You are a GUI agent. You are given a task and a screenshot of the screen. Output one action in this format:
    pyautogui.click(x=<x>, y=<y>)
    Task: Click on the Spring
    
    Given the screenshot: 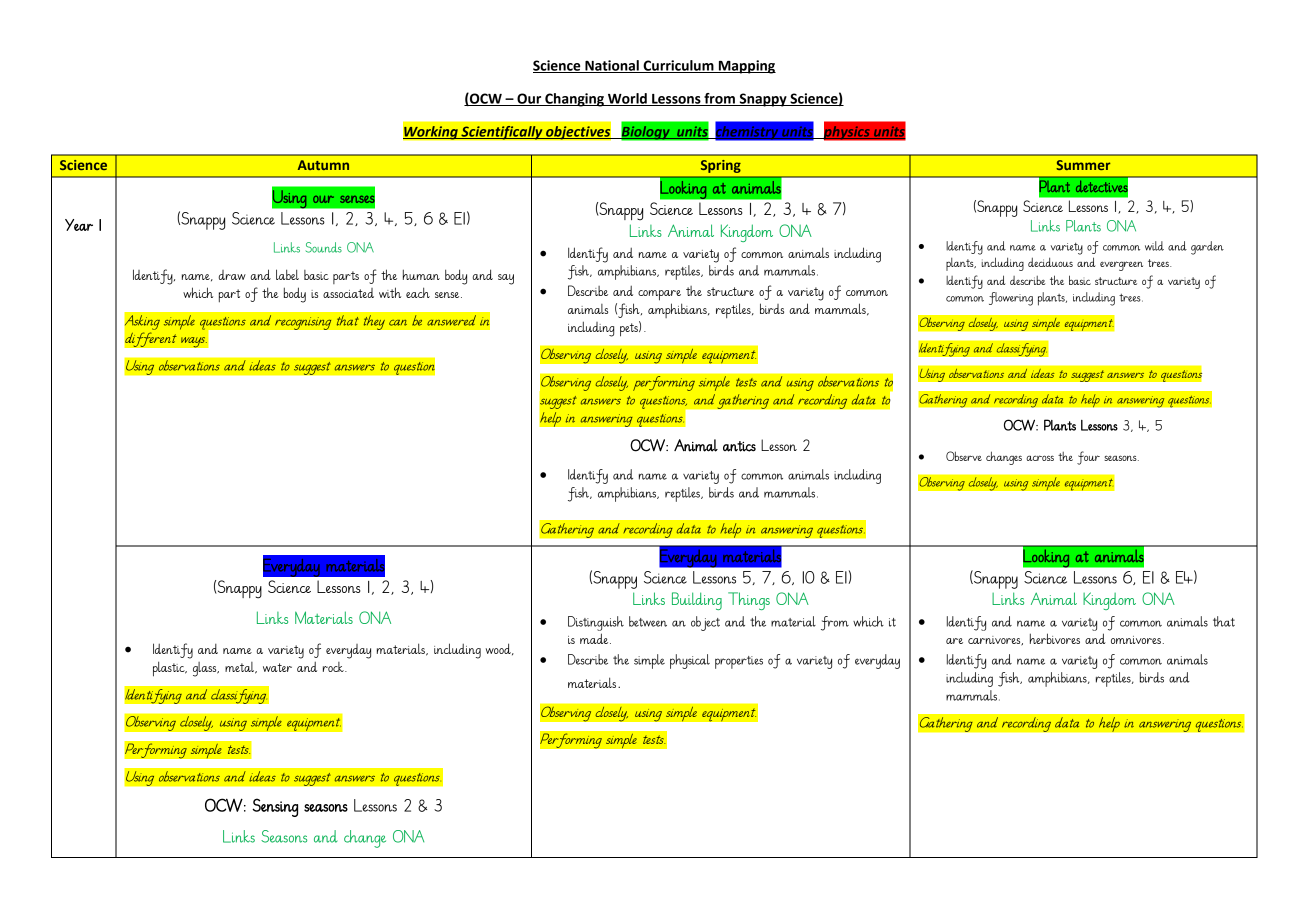 What is the action you would take?
    pyautogui.click(x=720, y=166)
